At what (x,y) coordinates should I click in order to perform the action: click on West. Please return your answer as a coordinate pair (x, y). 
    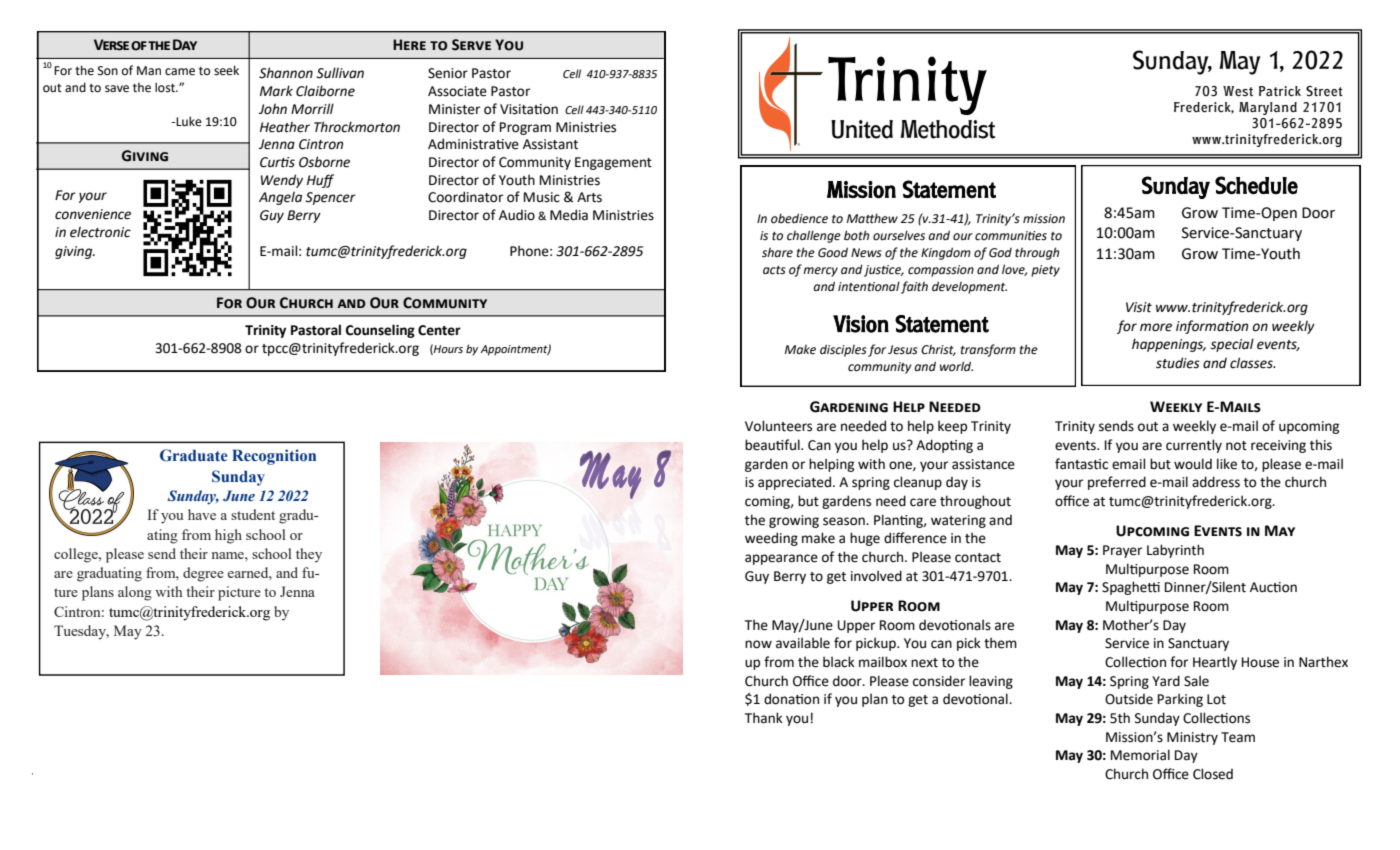
    Looking at the image, I should click on (1238, 91).
